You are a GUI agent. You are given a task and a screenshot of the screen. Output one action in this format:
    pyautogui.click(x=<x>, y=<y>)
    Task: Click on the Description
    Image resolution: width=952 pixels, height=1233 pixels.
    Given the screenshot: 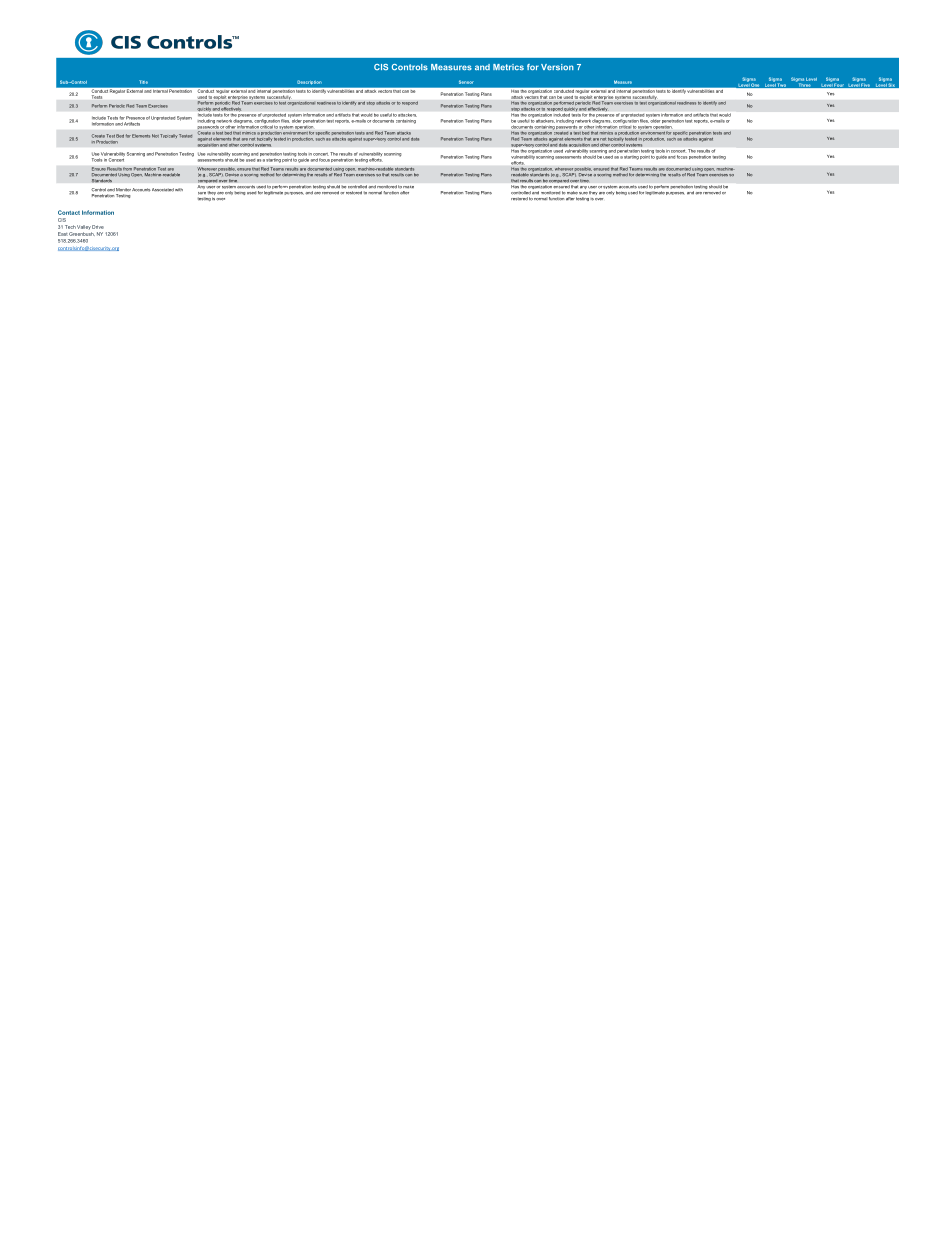 What is the action you would take?
    pyautogui.click(x=309, y=82)
